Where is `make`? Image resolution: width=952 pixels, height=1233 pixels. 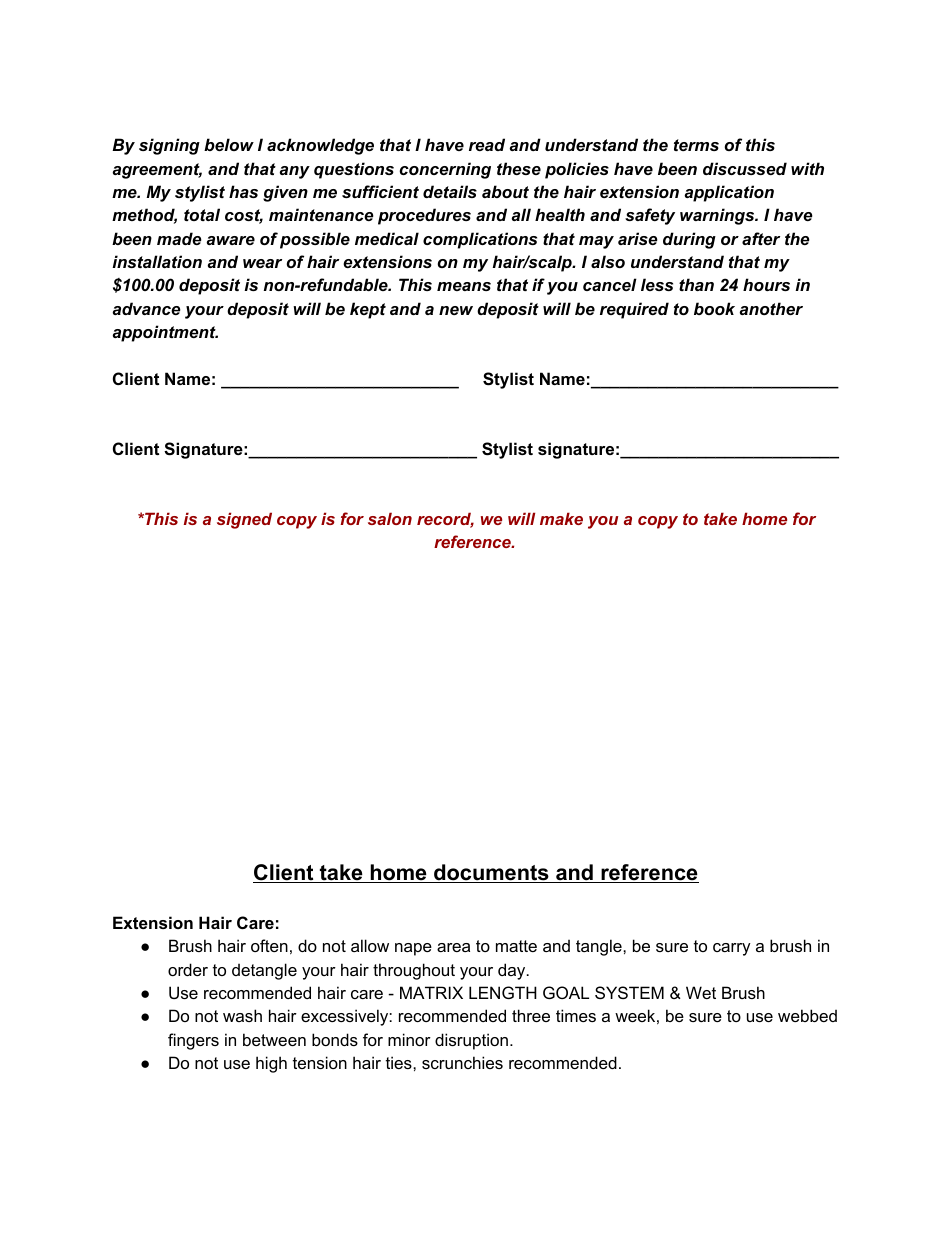 make is located at coordinates (561, 518).
